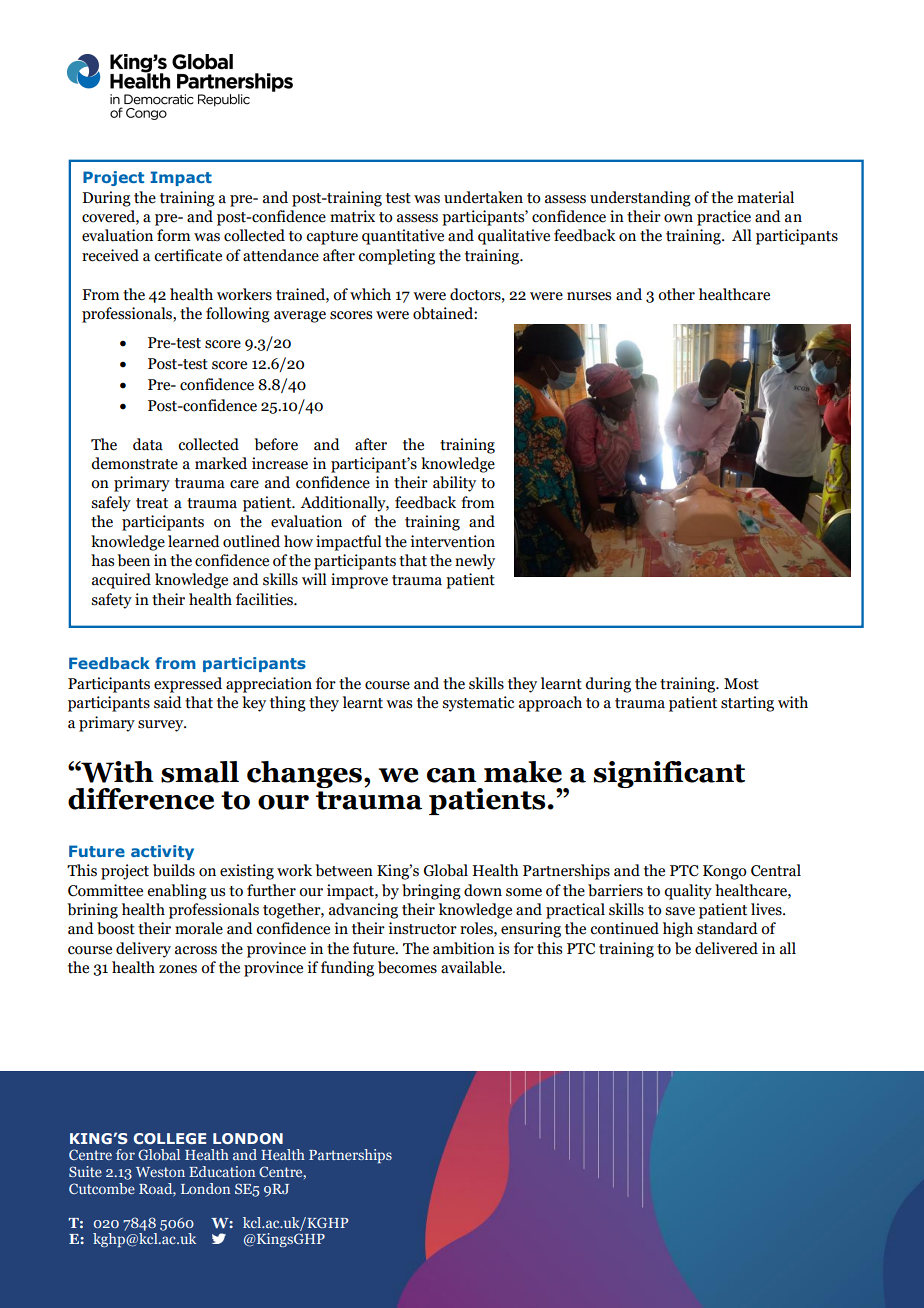 This screenshot has width=924, height=1308. Describe the element at coordinates (403, 237) in the screenshot. I see `quantitative` at that location.
